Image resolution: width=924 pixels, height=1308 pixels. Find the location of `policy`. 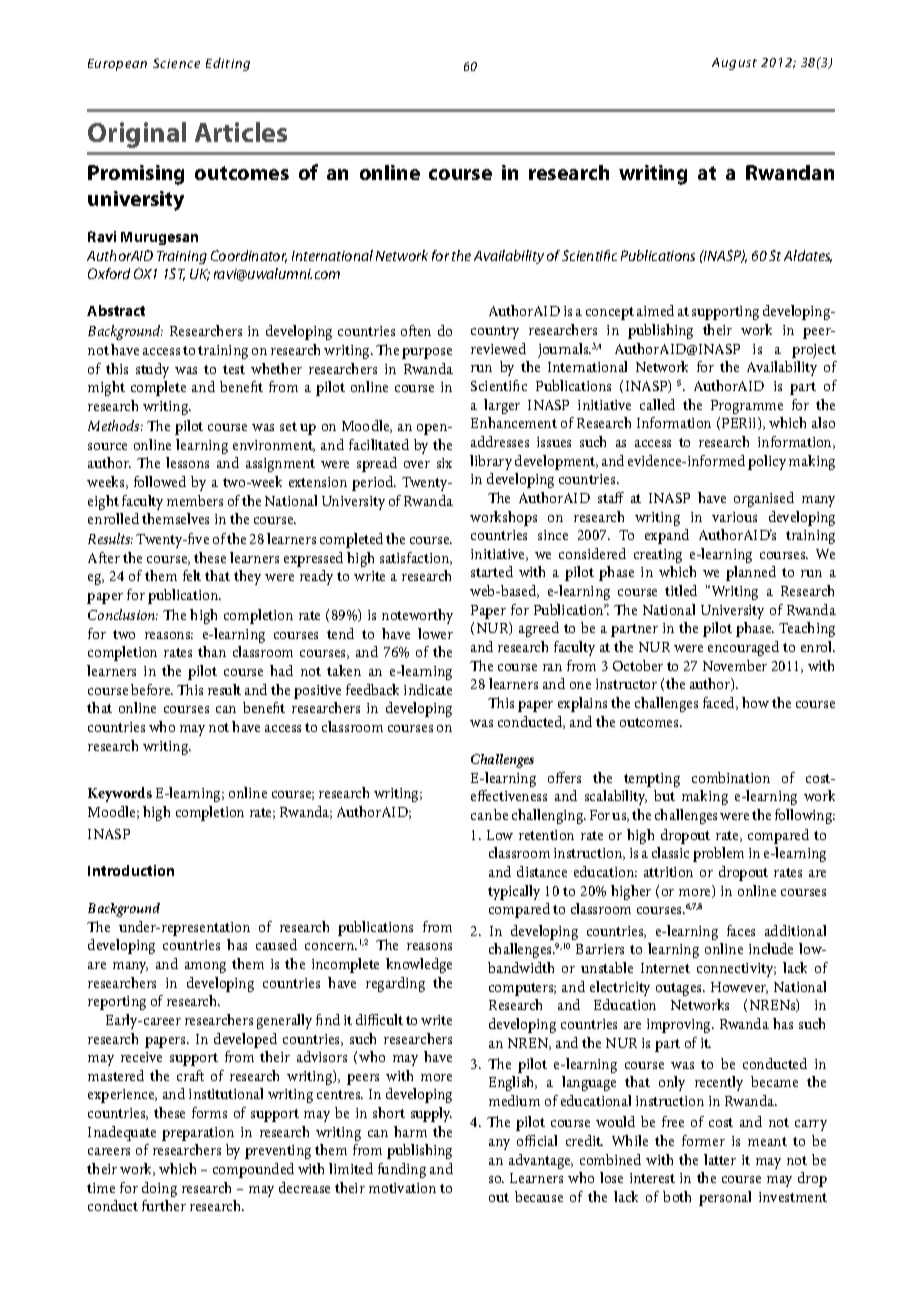

policy is located at coordinates (767, 462).
